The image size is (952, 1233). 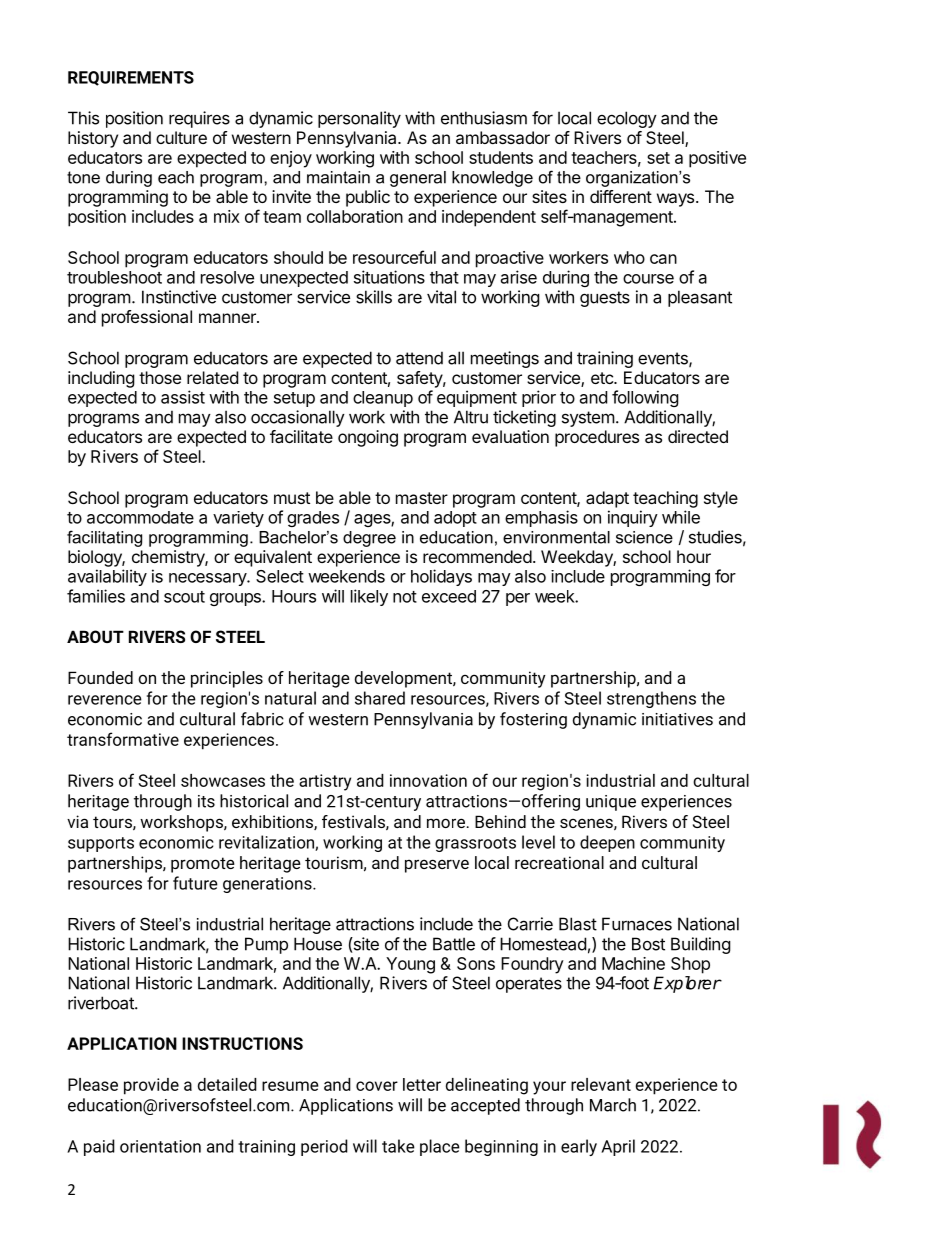 I want to click on those, so click(x=160, y=377).
